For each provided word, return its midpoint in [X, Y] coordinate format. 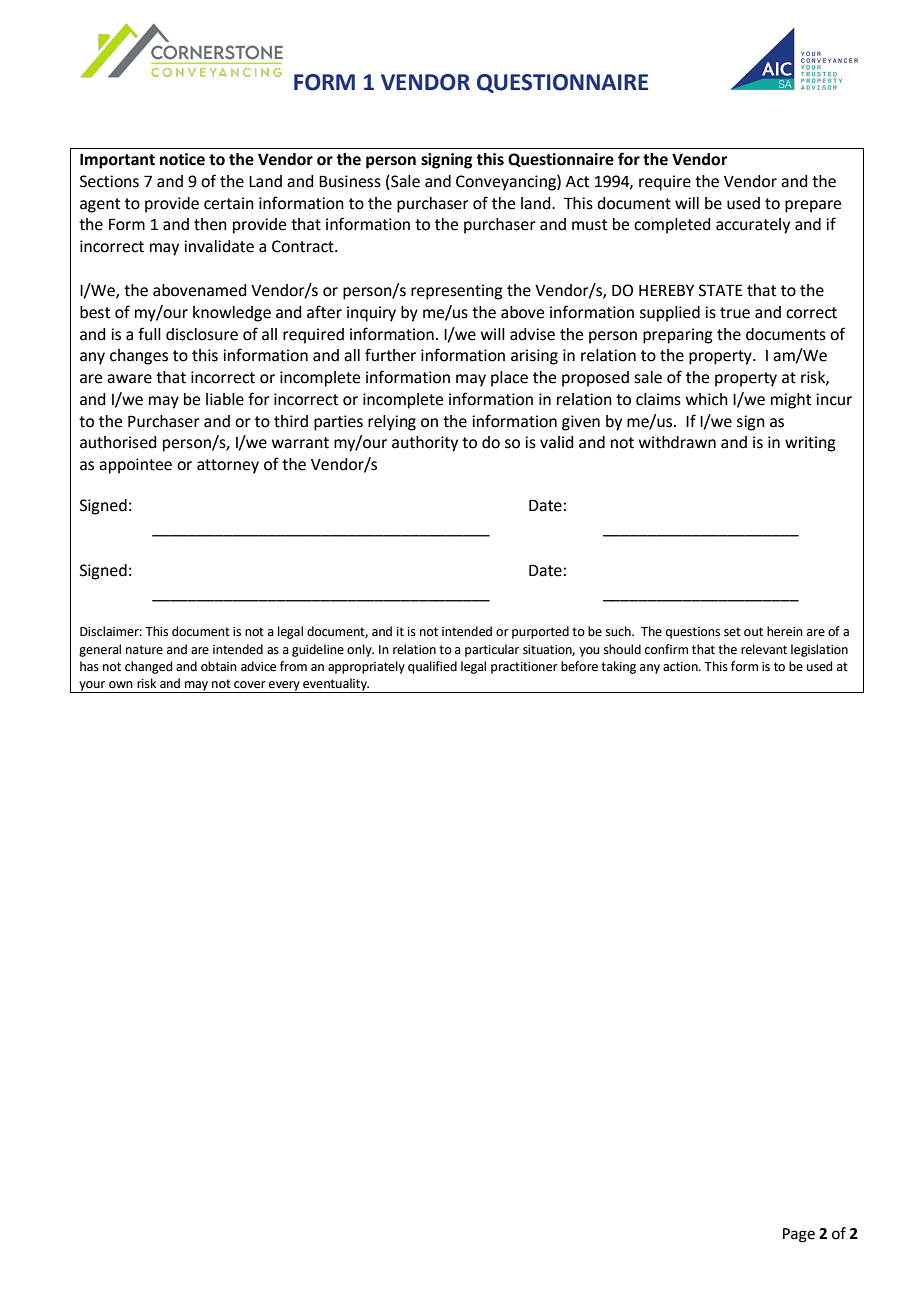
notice [182, 159]
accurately [753, 226]
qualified [432, 667]
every [284, 687]
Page [799, 1235]
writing [810, 444]
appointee [135, 466]
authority [425, 444]
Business [350, 181]
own [121, 685]
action [681, 667]
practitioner [524, 668]
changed [148, 667]
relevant [764, 649]
